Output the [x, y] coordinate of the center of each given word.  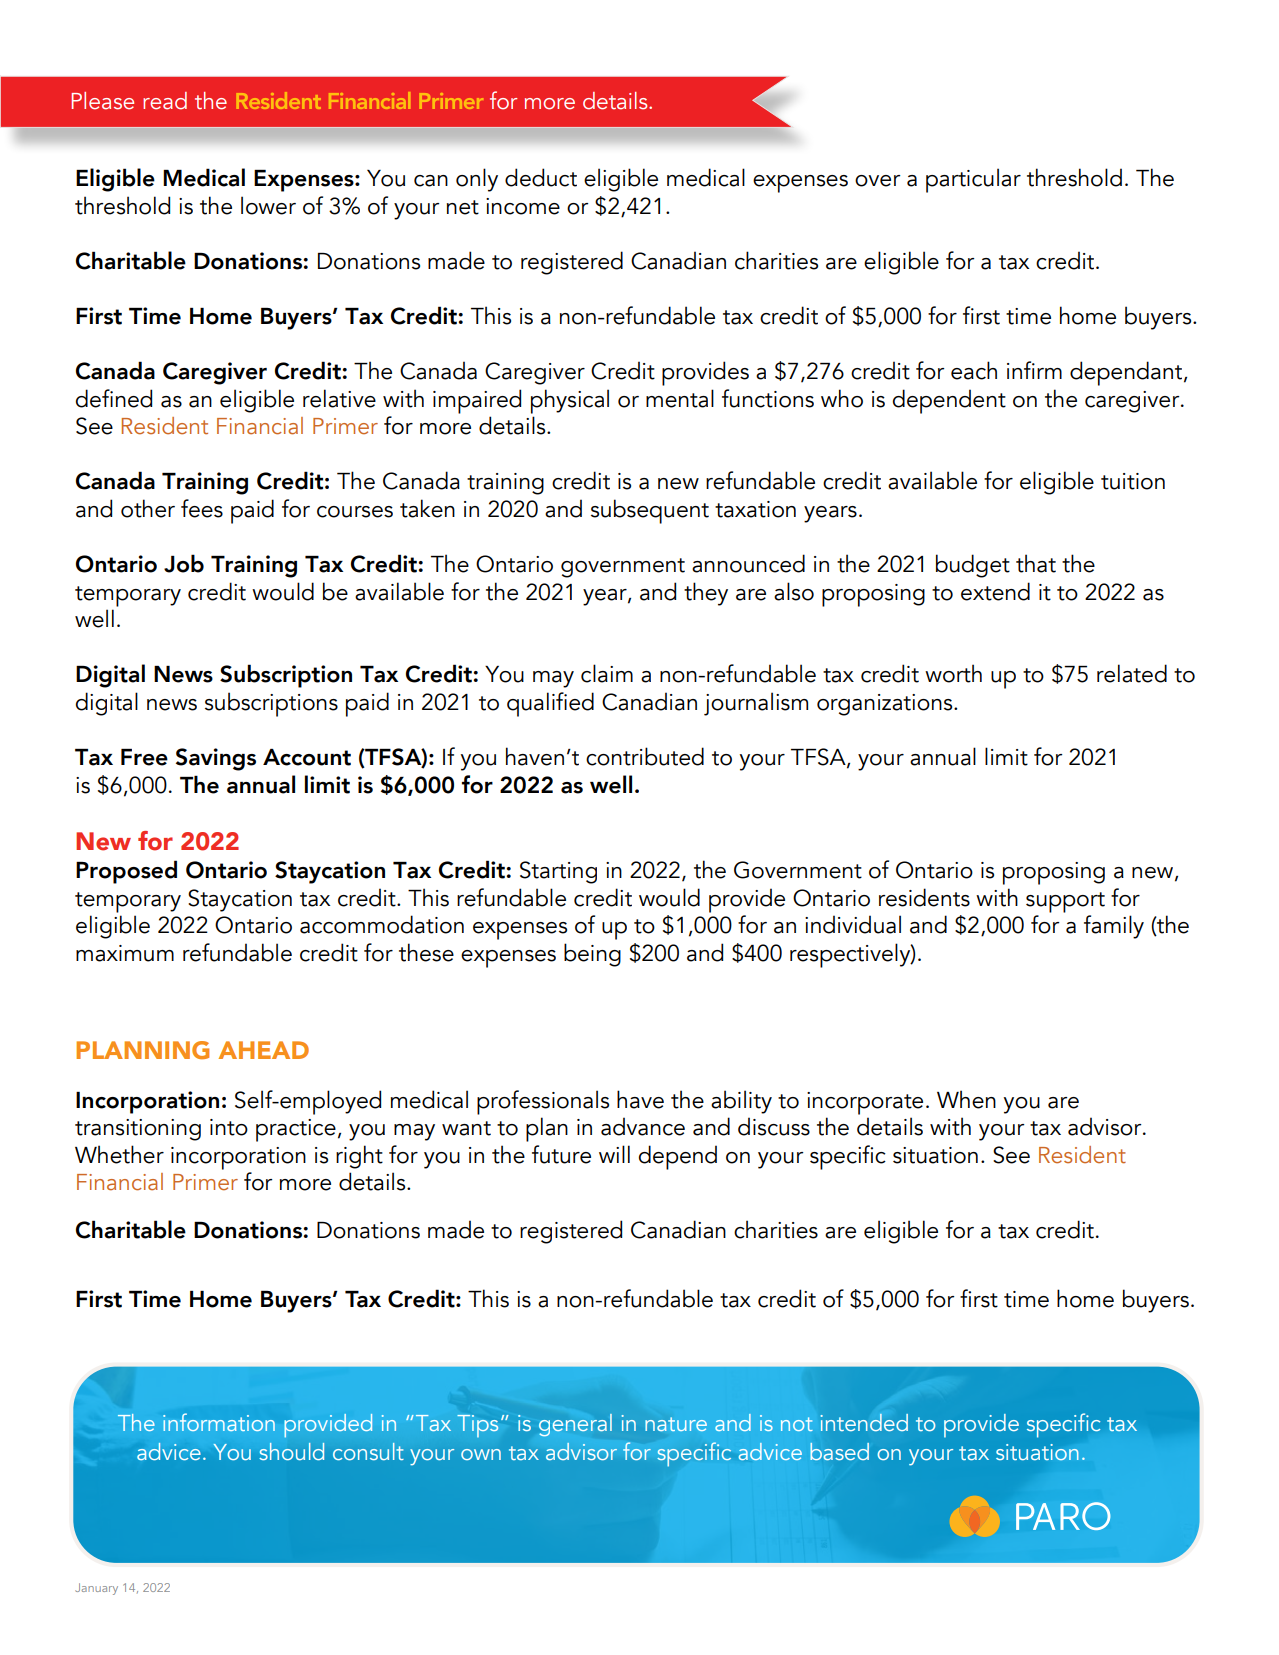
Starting [558, 872]
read [165, 101]
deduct [541, 177]
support [1065, 902]
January [96, 1589]
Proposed [126, 872]
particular [973, 180]
